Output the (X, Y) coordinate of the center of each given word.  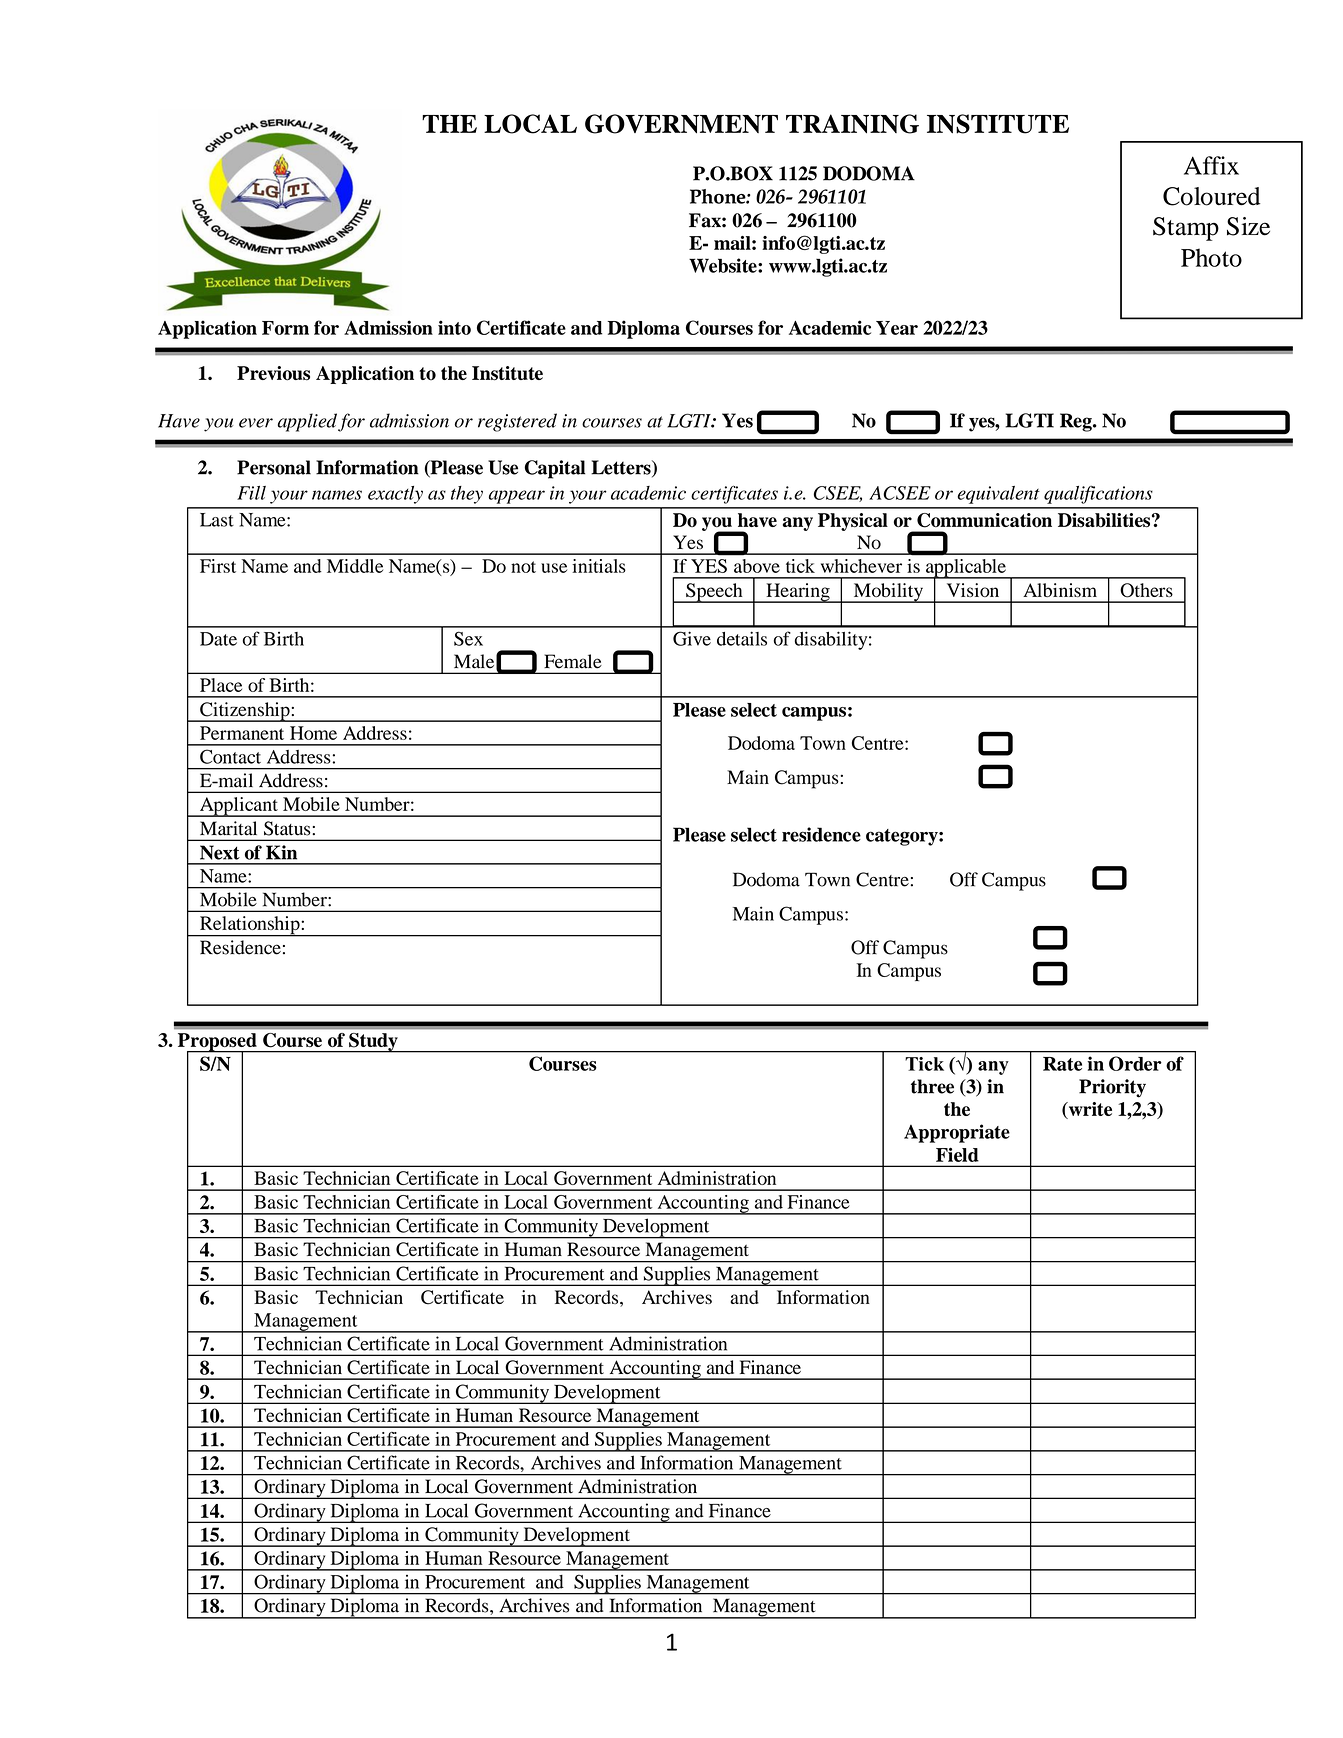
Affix (1211, 165)
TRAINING (852, 124)
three (932, 1086)
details (742, 638)
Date (218, 639)
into (454, 327)
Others (1146, 590)
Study (373, 1043)
